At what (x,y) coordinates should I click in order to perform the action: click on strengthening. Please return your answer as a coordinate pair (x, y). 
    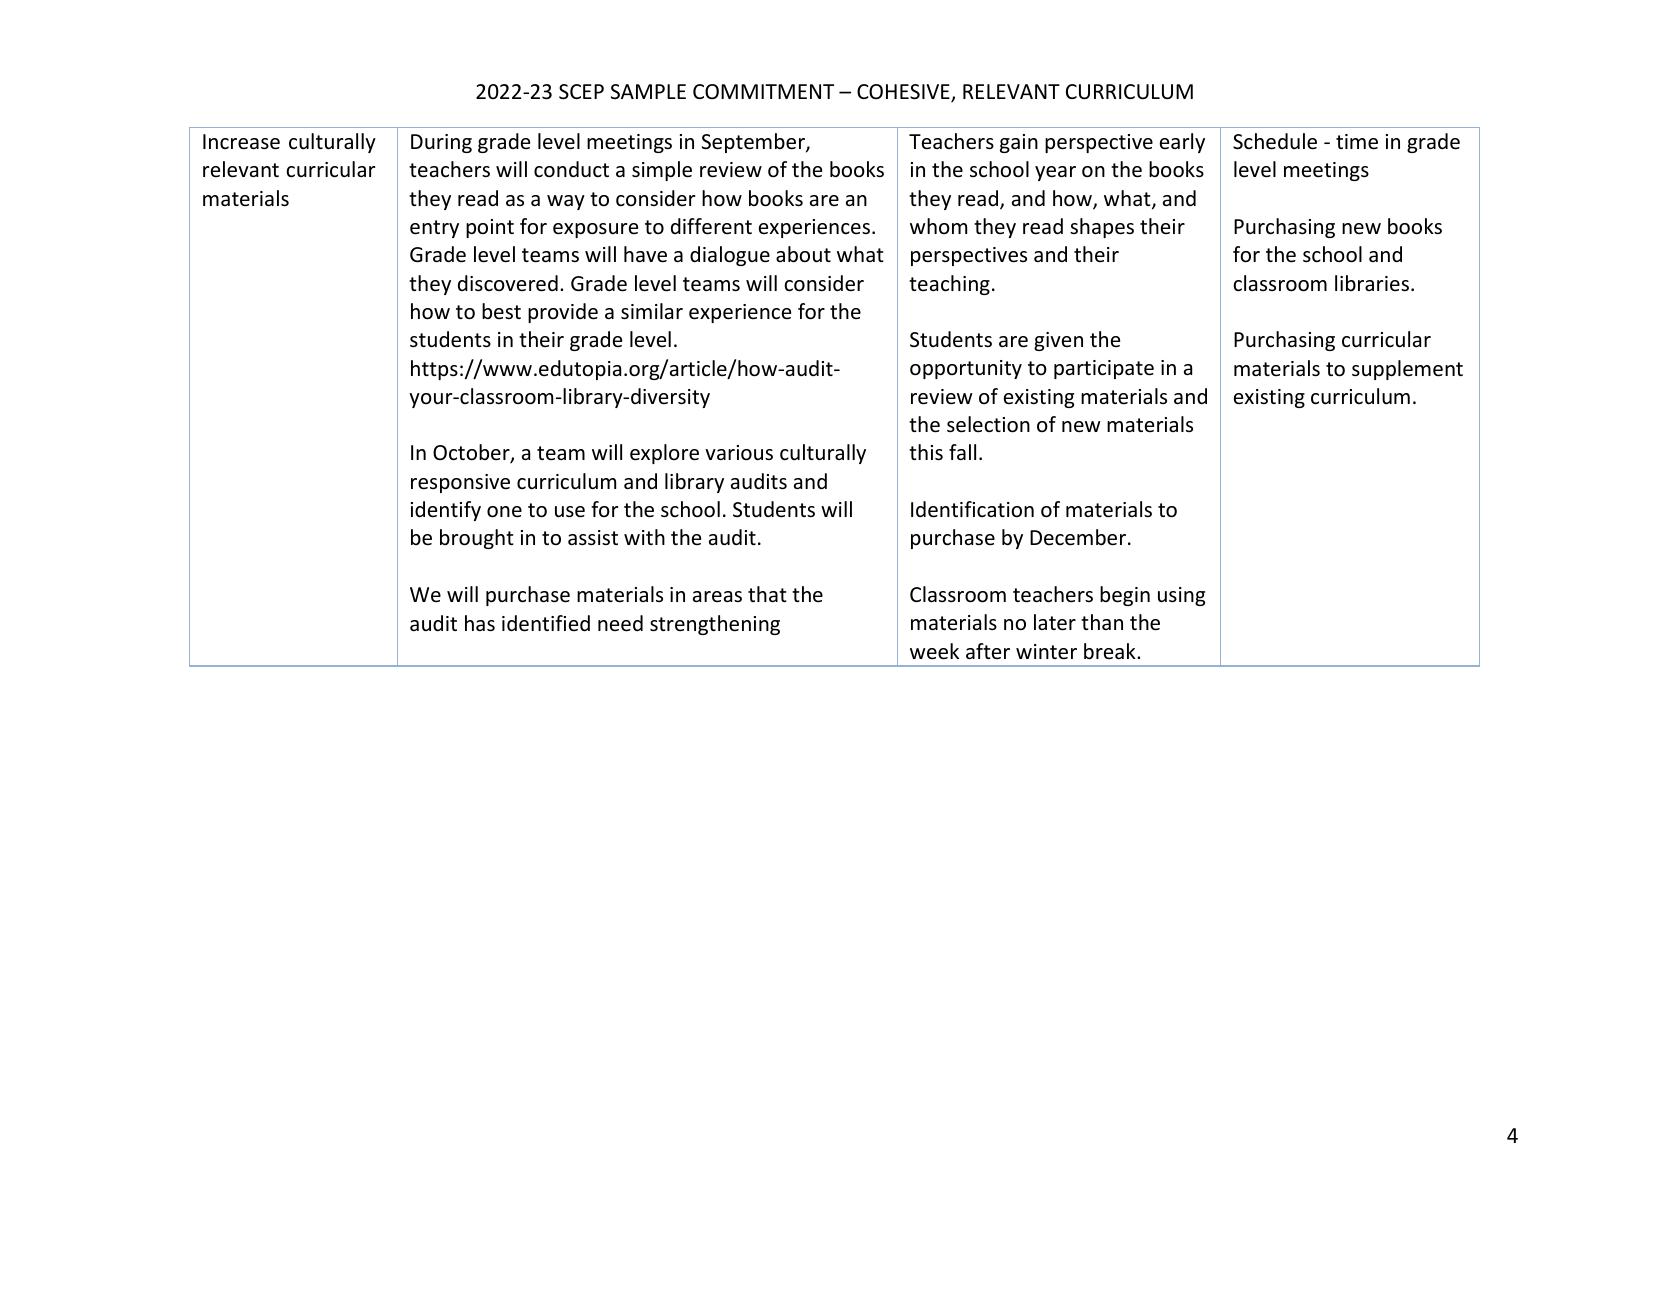
    Looking at the image, I should click on (715, 625).
